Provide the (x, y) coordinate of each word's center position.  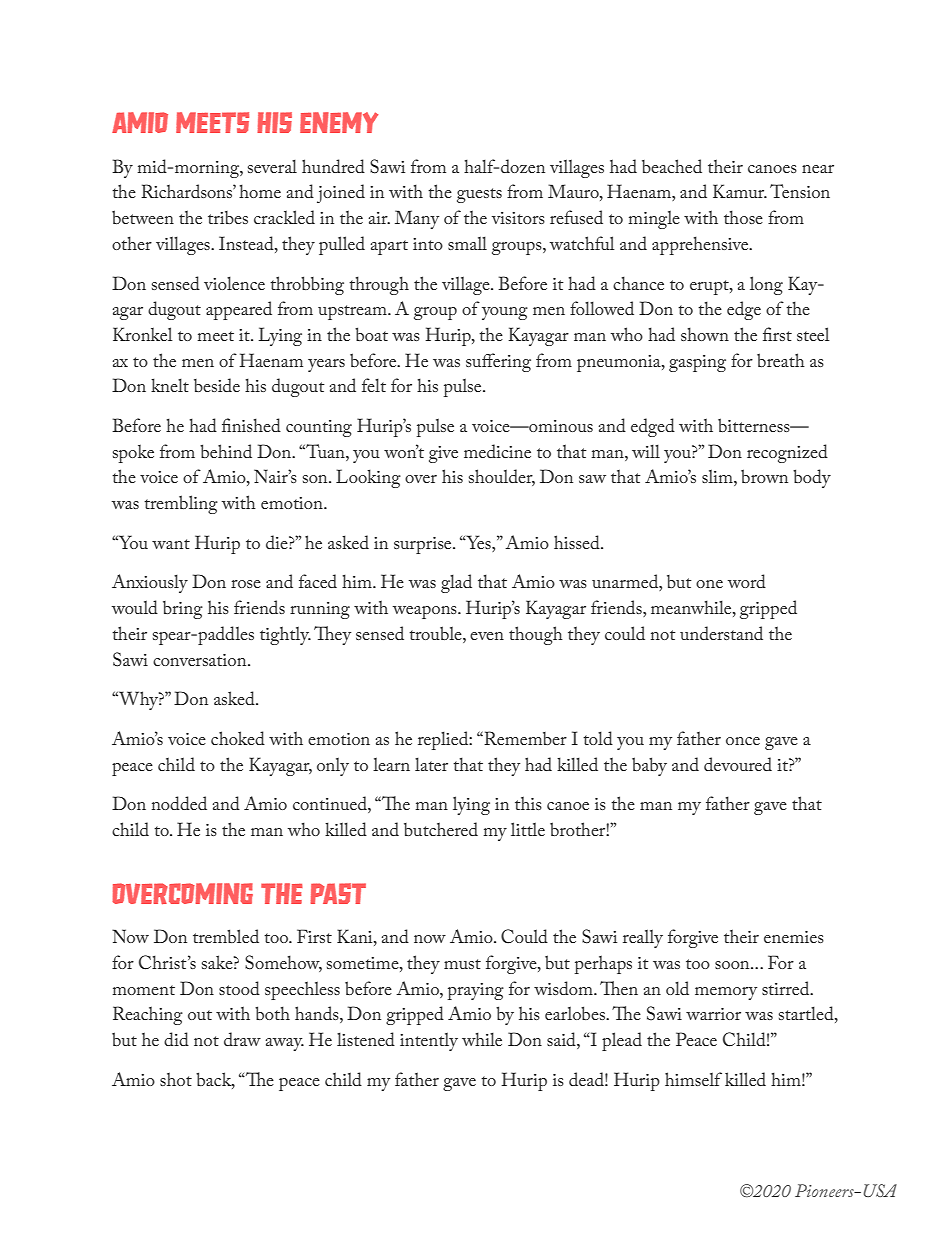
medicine (497, 451)
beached (672, 166)
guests (479, 195)
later (431, 764)
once (743, 741)
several (272, 166)
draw (242, 1039)
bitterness (755, 425)
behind (226, 451)
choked (238, 738)
